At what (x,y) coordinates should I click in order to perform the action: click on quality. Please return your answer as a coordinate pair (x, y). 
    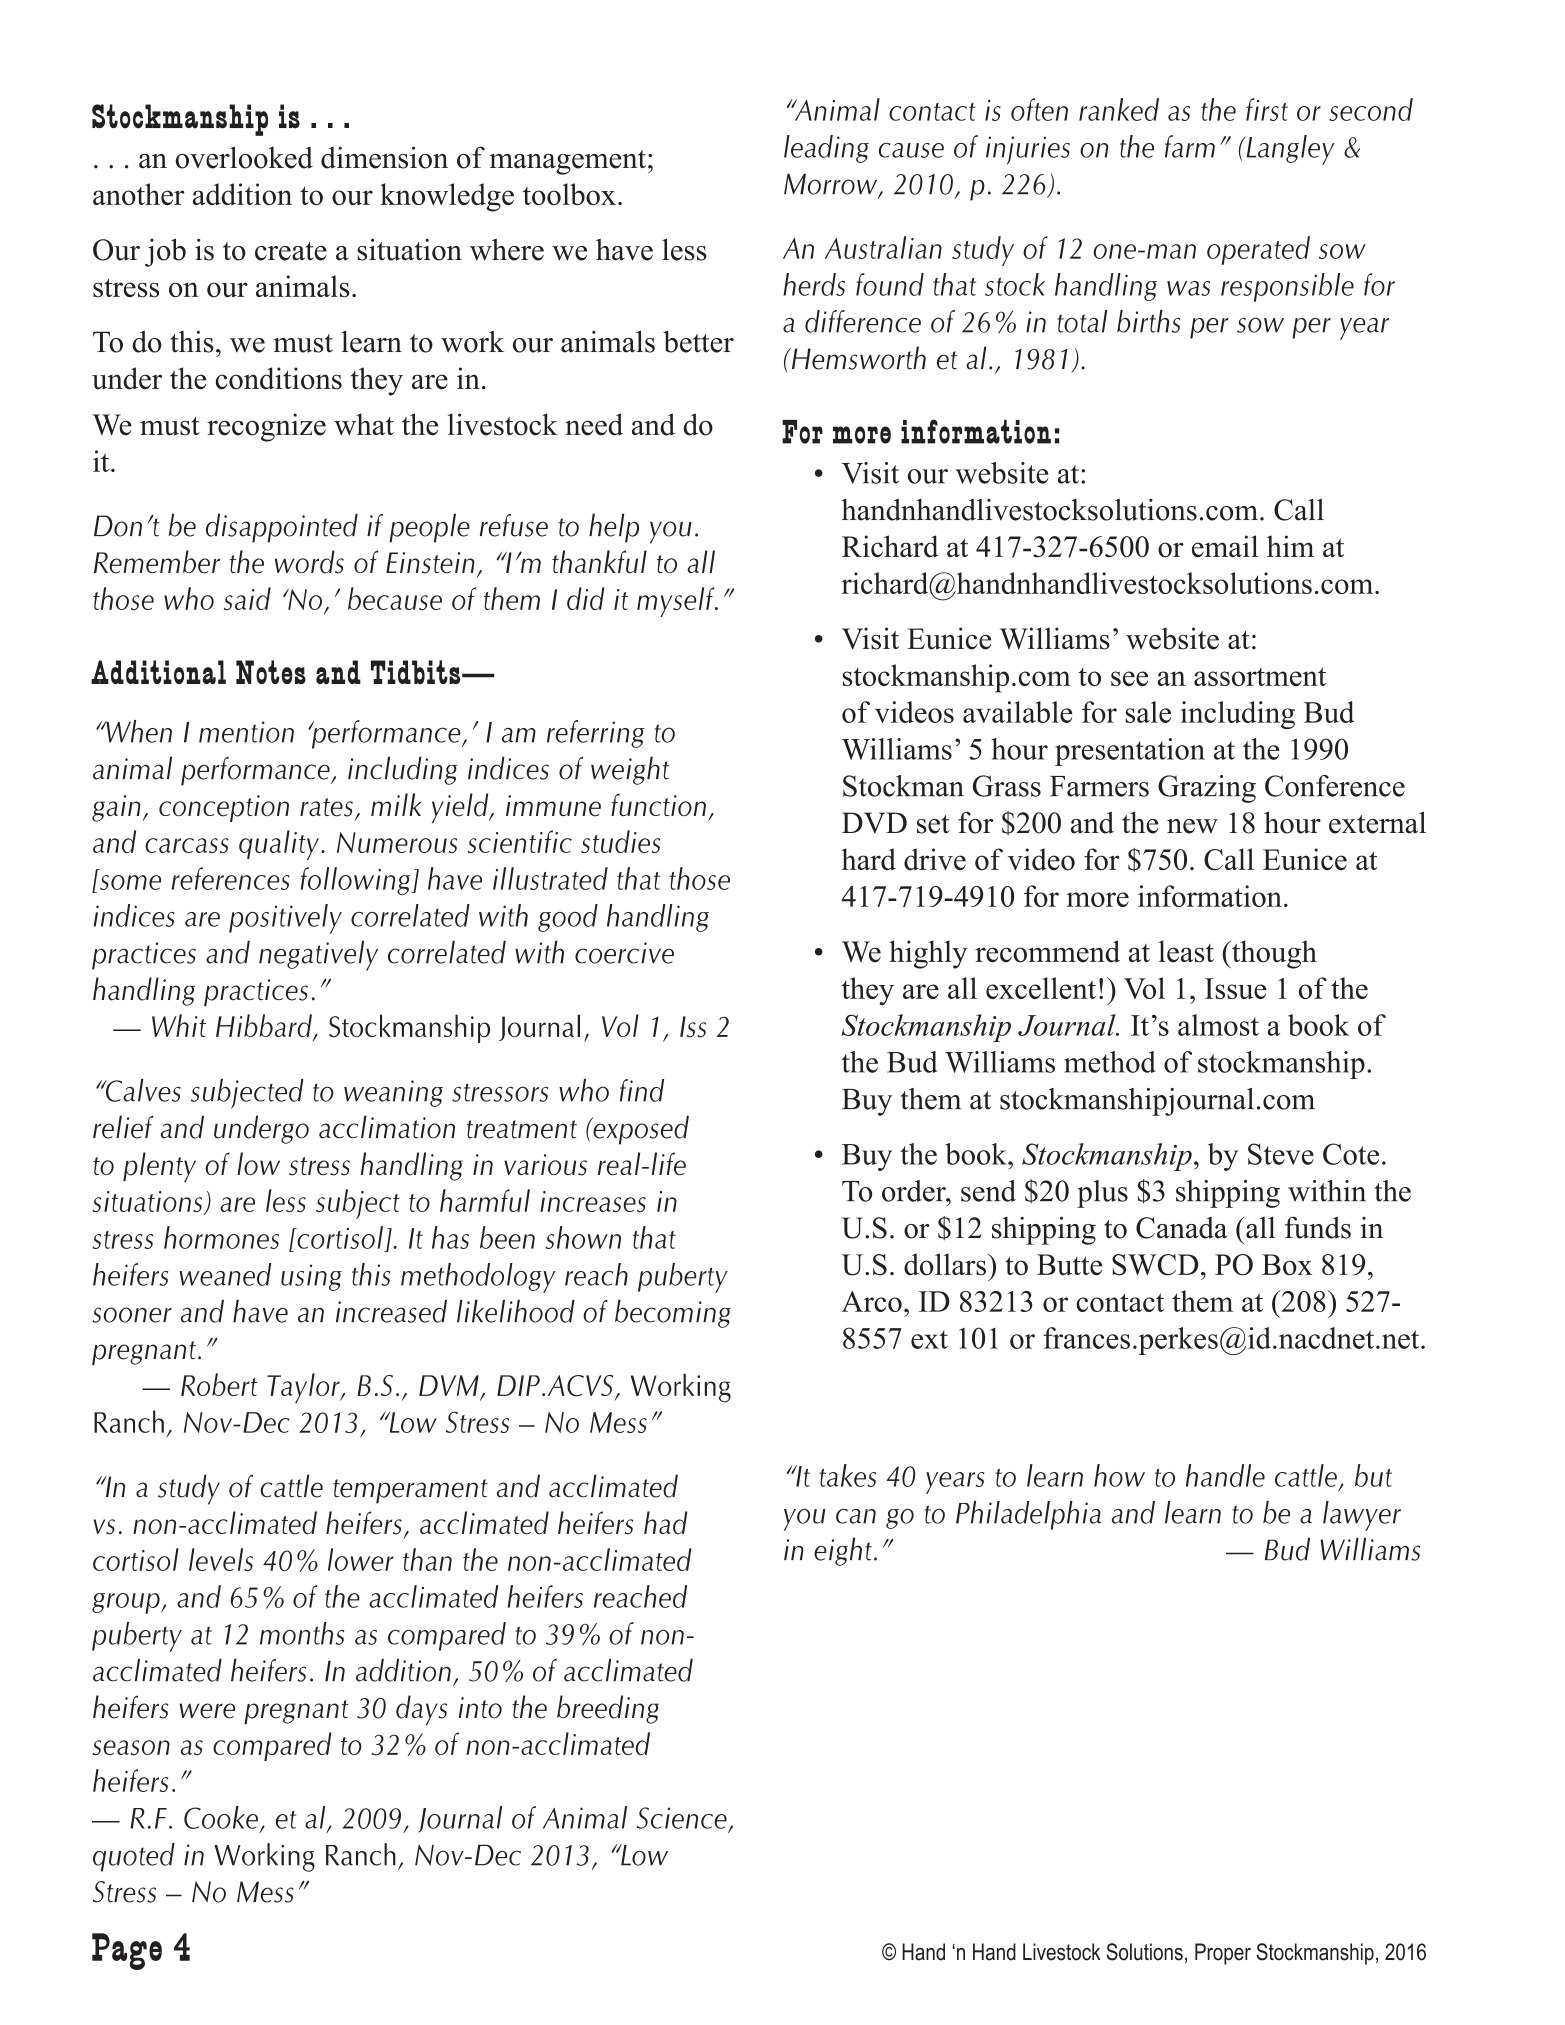
    Looking at the image, I should click on (279, 845).
